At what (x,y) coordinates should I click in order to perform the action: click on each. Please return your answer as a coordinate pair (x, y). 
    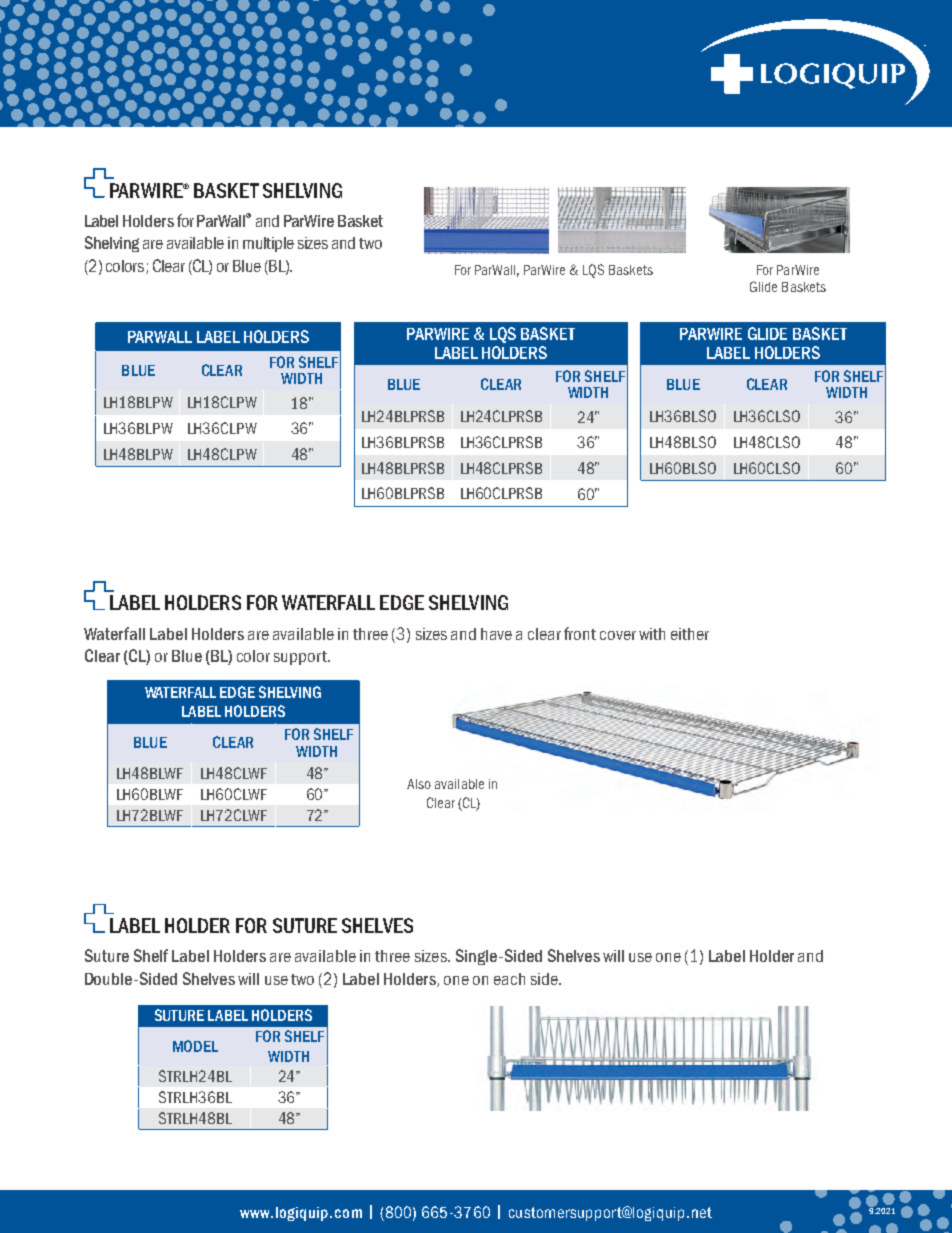
    Looking at the image, I should click on (509, 979).
